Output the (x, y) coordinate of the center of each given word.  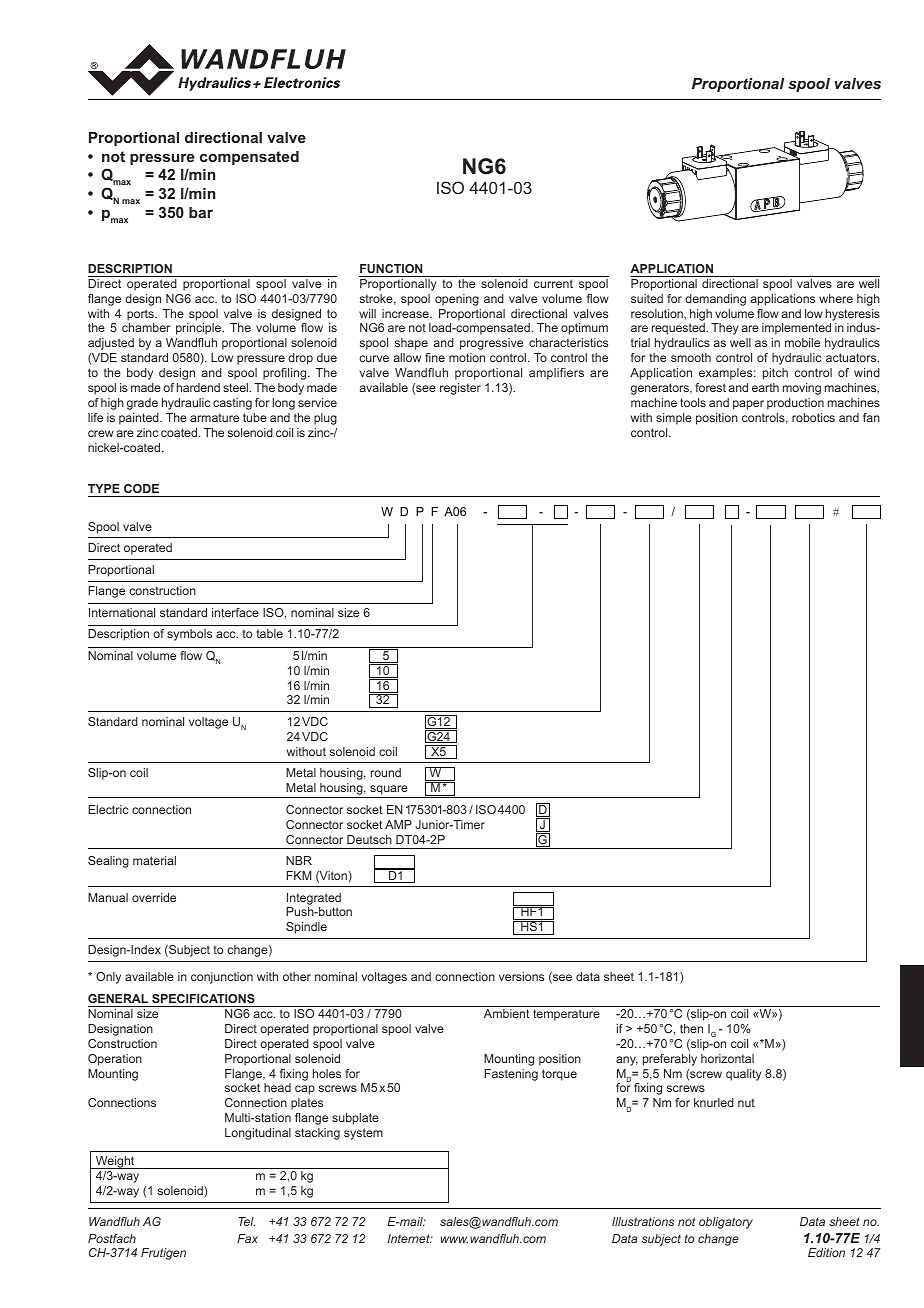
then (691, 1028)
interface (235, 612)
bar (201, 212)
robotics (813, 417)
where (836, 298)
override (154, 897)
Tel (246, 1221)
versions (521, 976)
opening (457, 300)
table (269, 633)
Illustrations (643, 1221)
